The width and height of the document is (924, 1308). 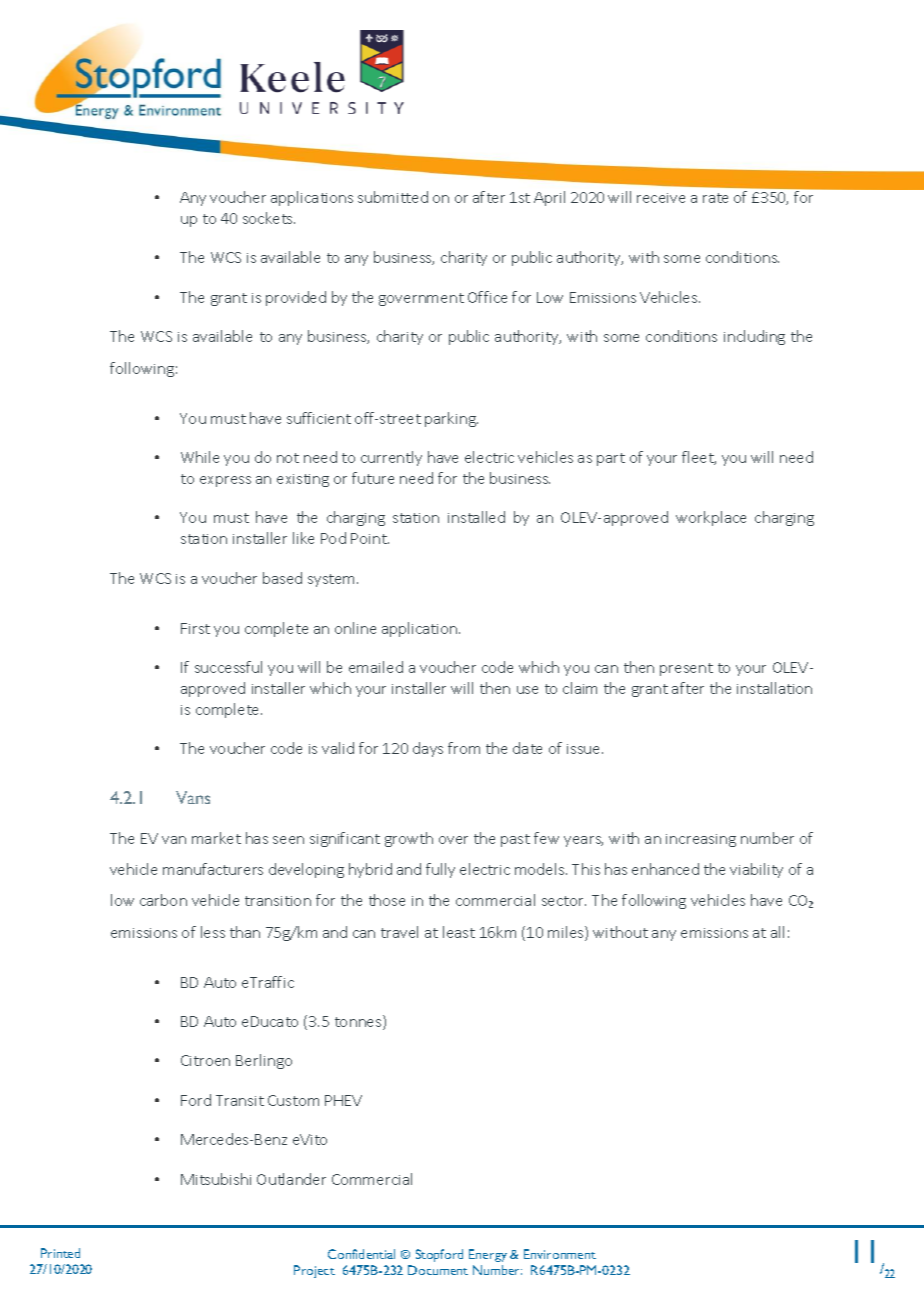 What do you see at coordinates (60, 1253) in the document?
I see `Printed` at bounding box center [60, 1253].
